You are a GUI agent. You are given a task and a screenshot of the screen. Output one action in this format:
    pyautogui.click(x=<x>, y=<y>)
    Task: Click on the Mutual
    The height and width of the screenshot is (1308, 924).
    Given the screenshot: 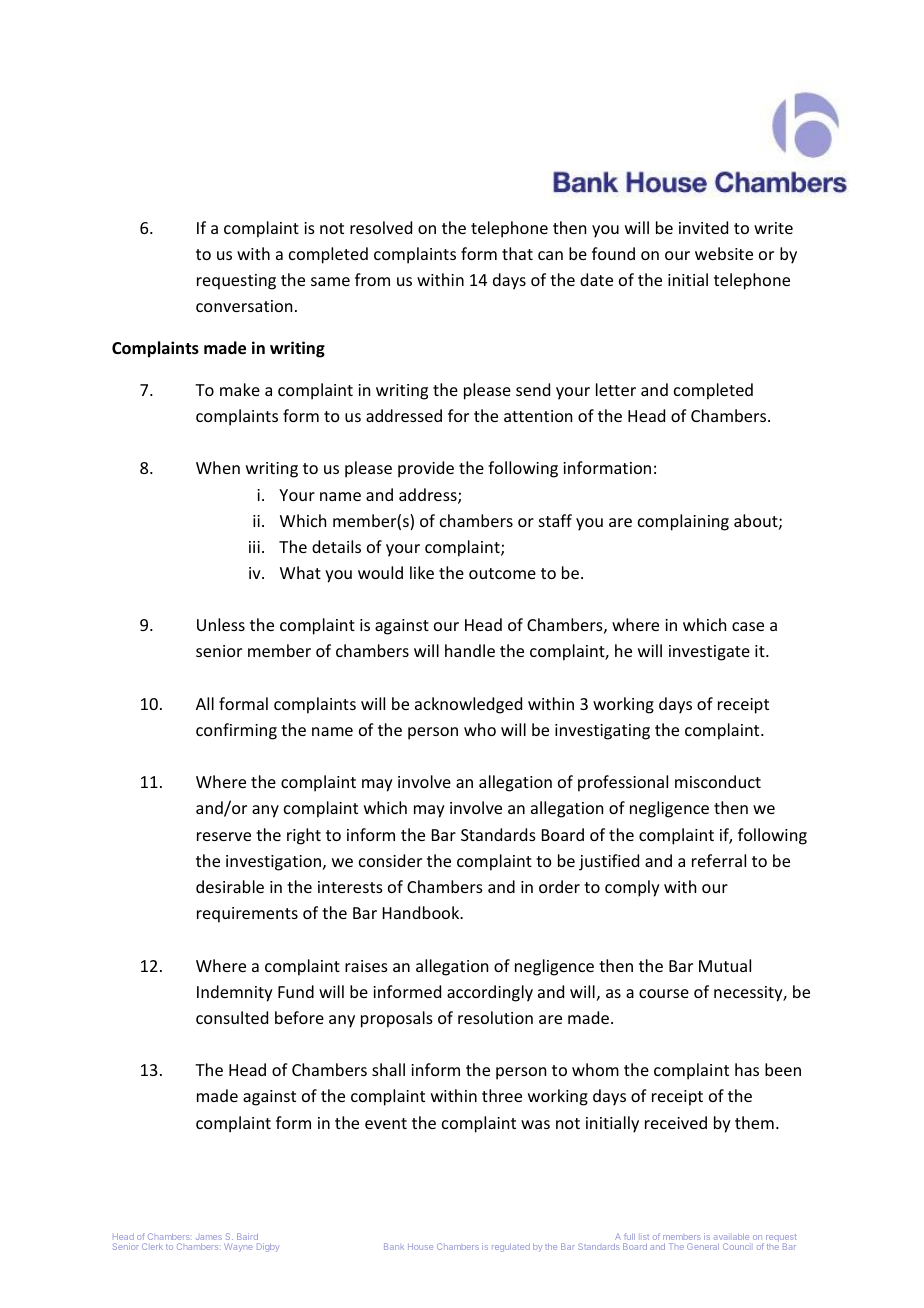 What is the action you would take?
    pyautogui.click(x=725, y=965)
